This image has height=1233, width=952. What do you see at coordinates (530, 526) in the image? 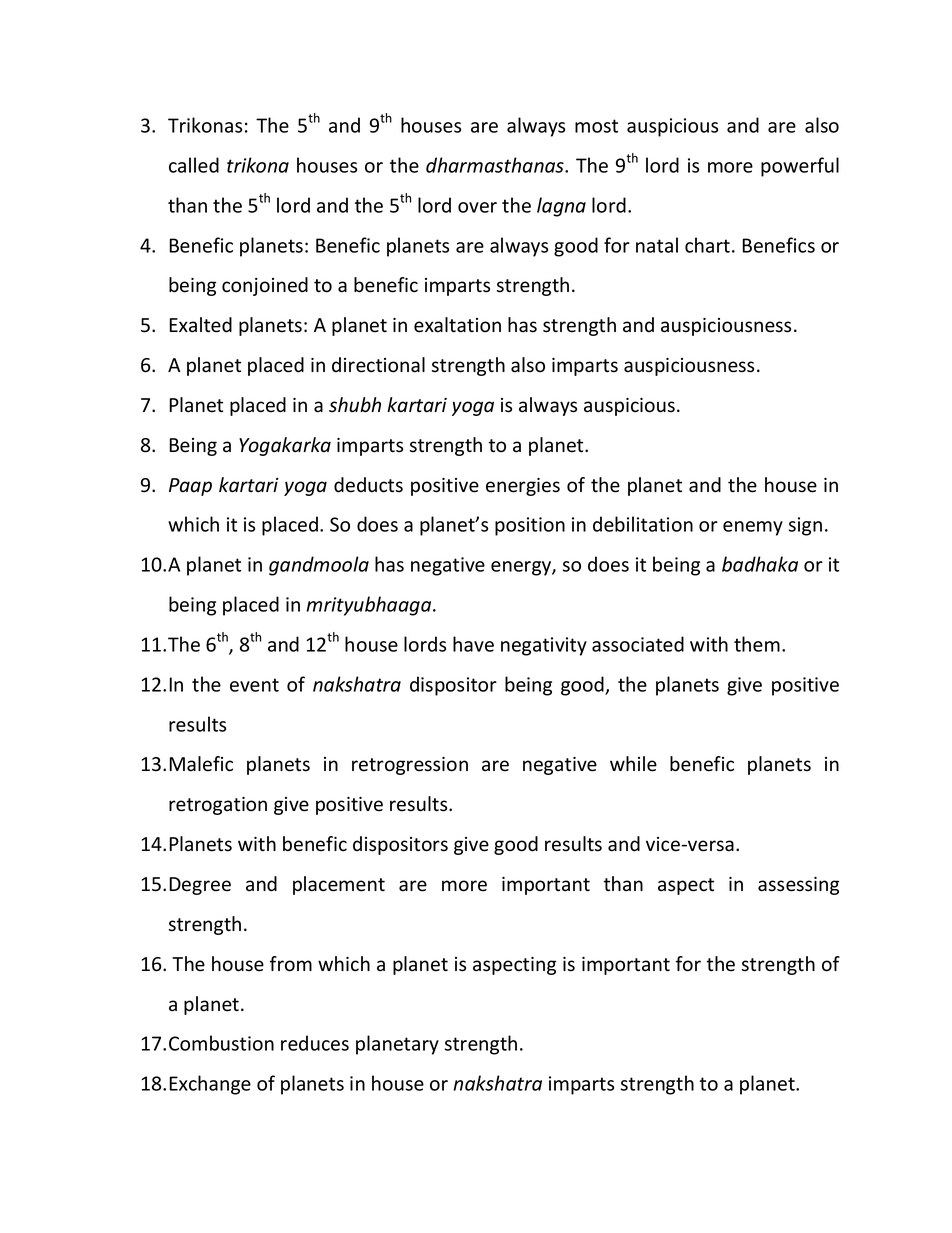
I see `position` at bounding box center [530, 526].
